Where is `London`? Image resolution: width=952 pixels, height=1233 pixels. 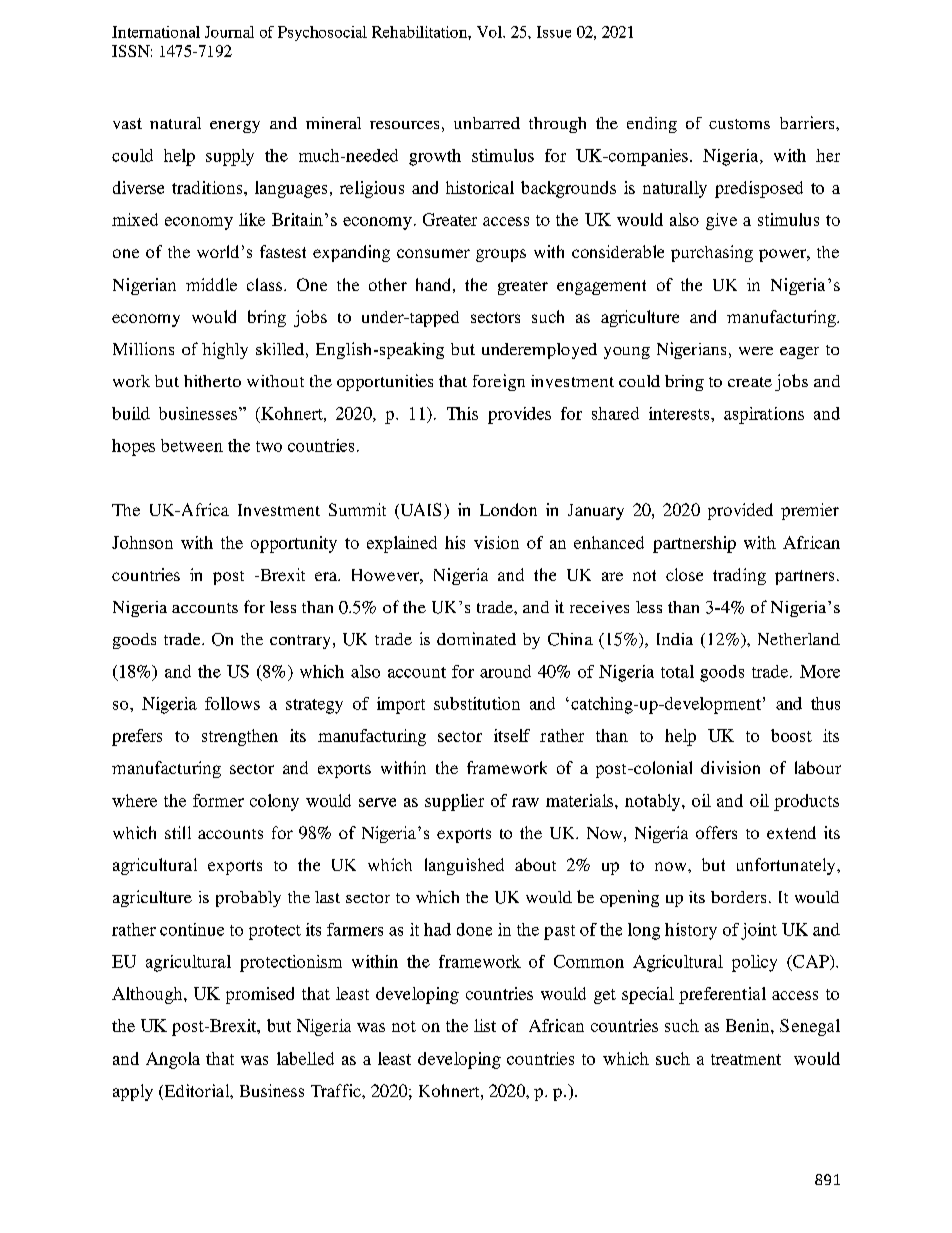 London is located at coordinates (508, 509).
